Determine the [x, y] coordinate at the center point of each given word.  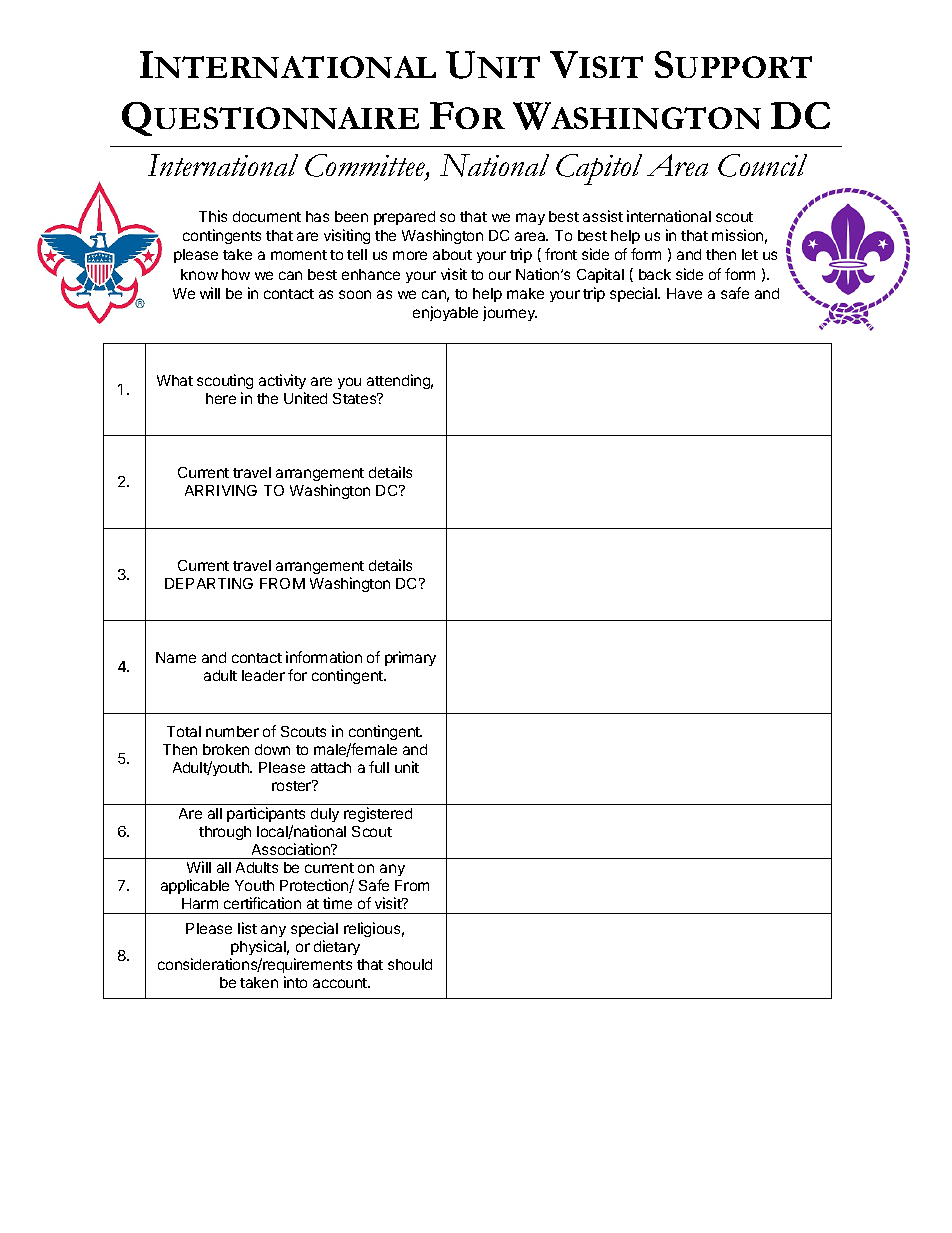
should [410, 964]
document [267, 216]
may [530, 219]
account [341, 983]
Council [762, 165]
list [247, 928]
